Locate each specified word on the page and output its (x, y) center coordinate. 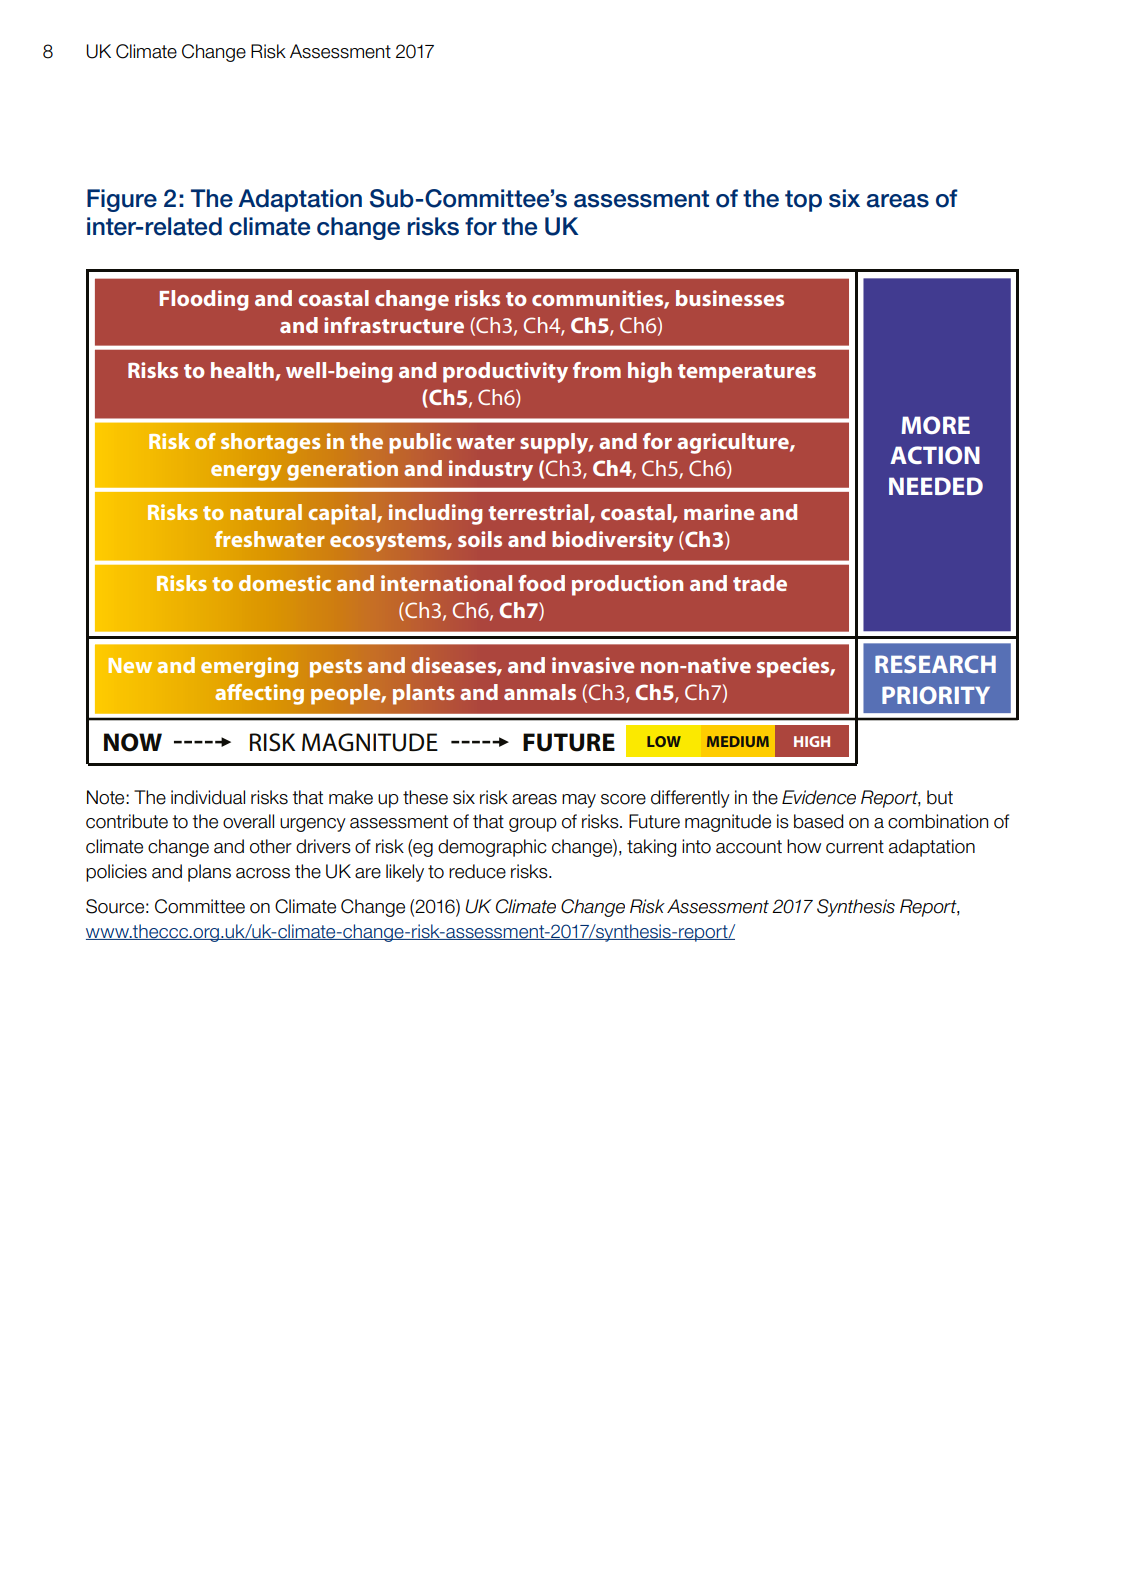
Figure (122, 200)
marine (719, 512)
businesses (730, 298)
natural (266, 512)
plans (209, 873)
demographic (492, 848)
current (855, 847)
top (803, 201)
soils (480, 539)
